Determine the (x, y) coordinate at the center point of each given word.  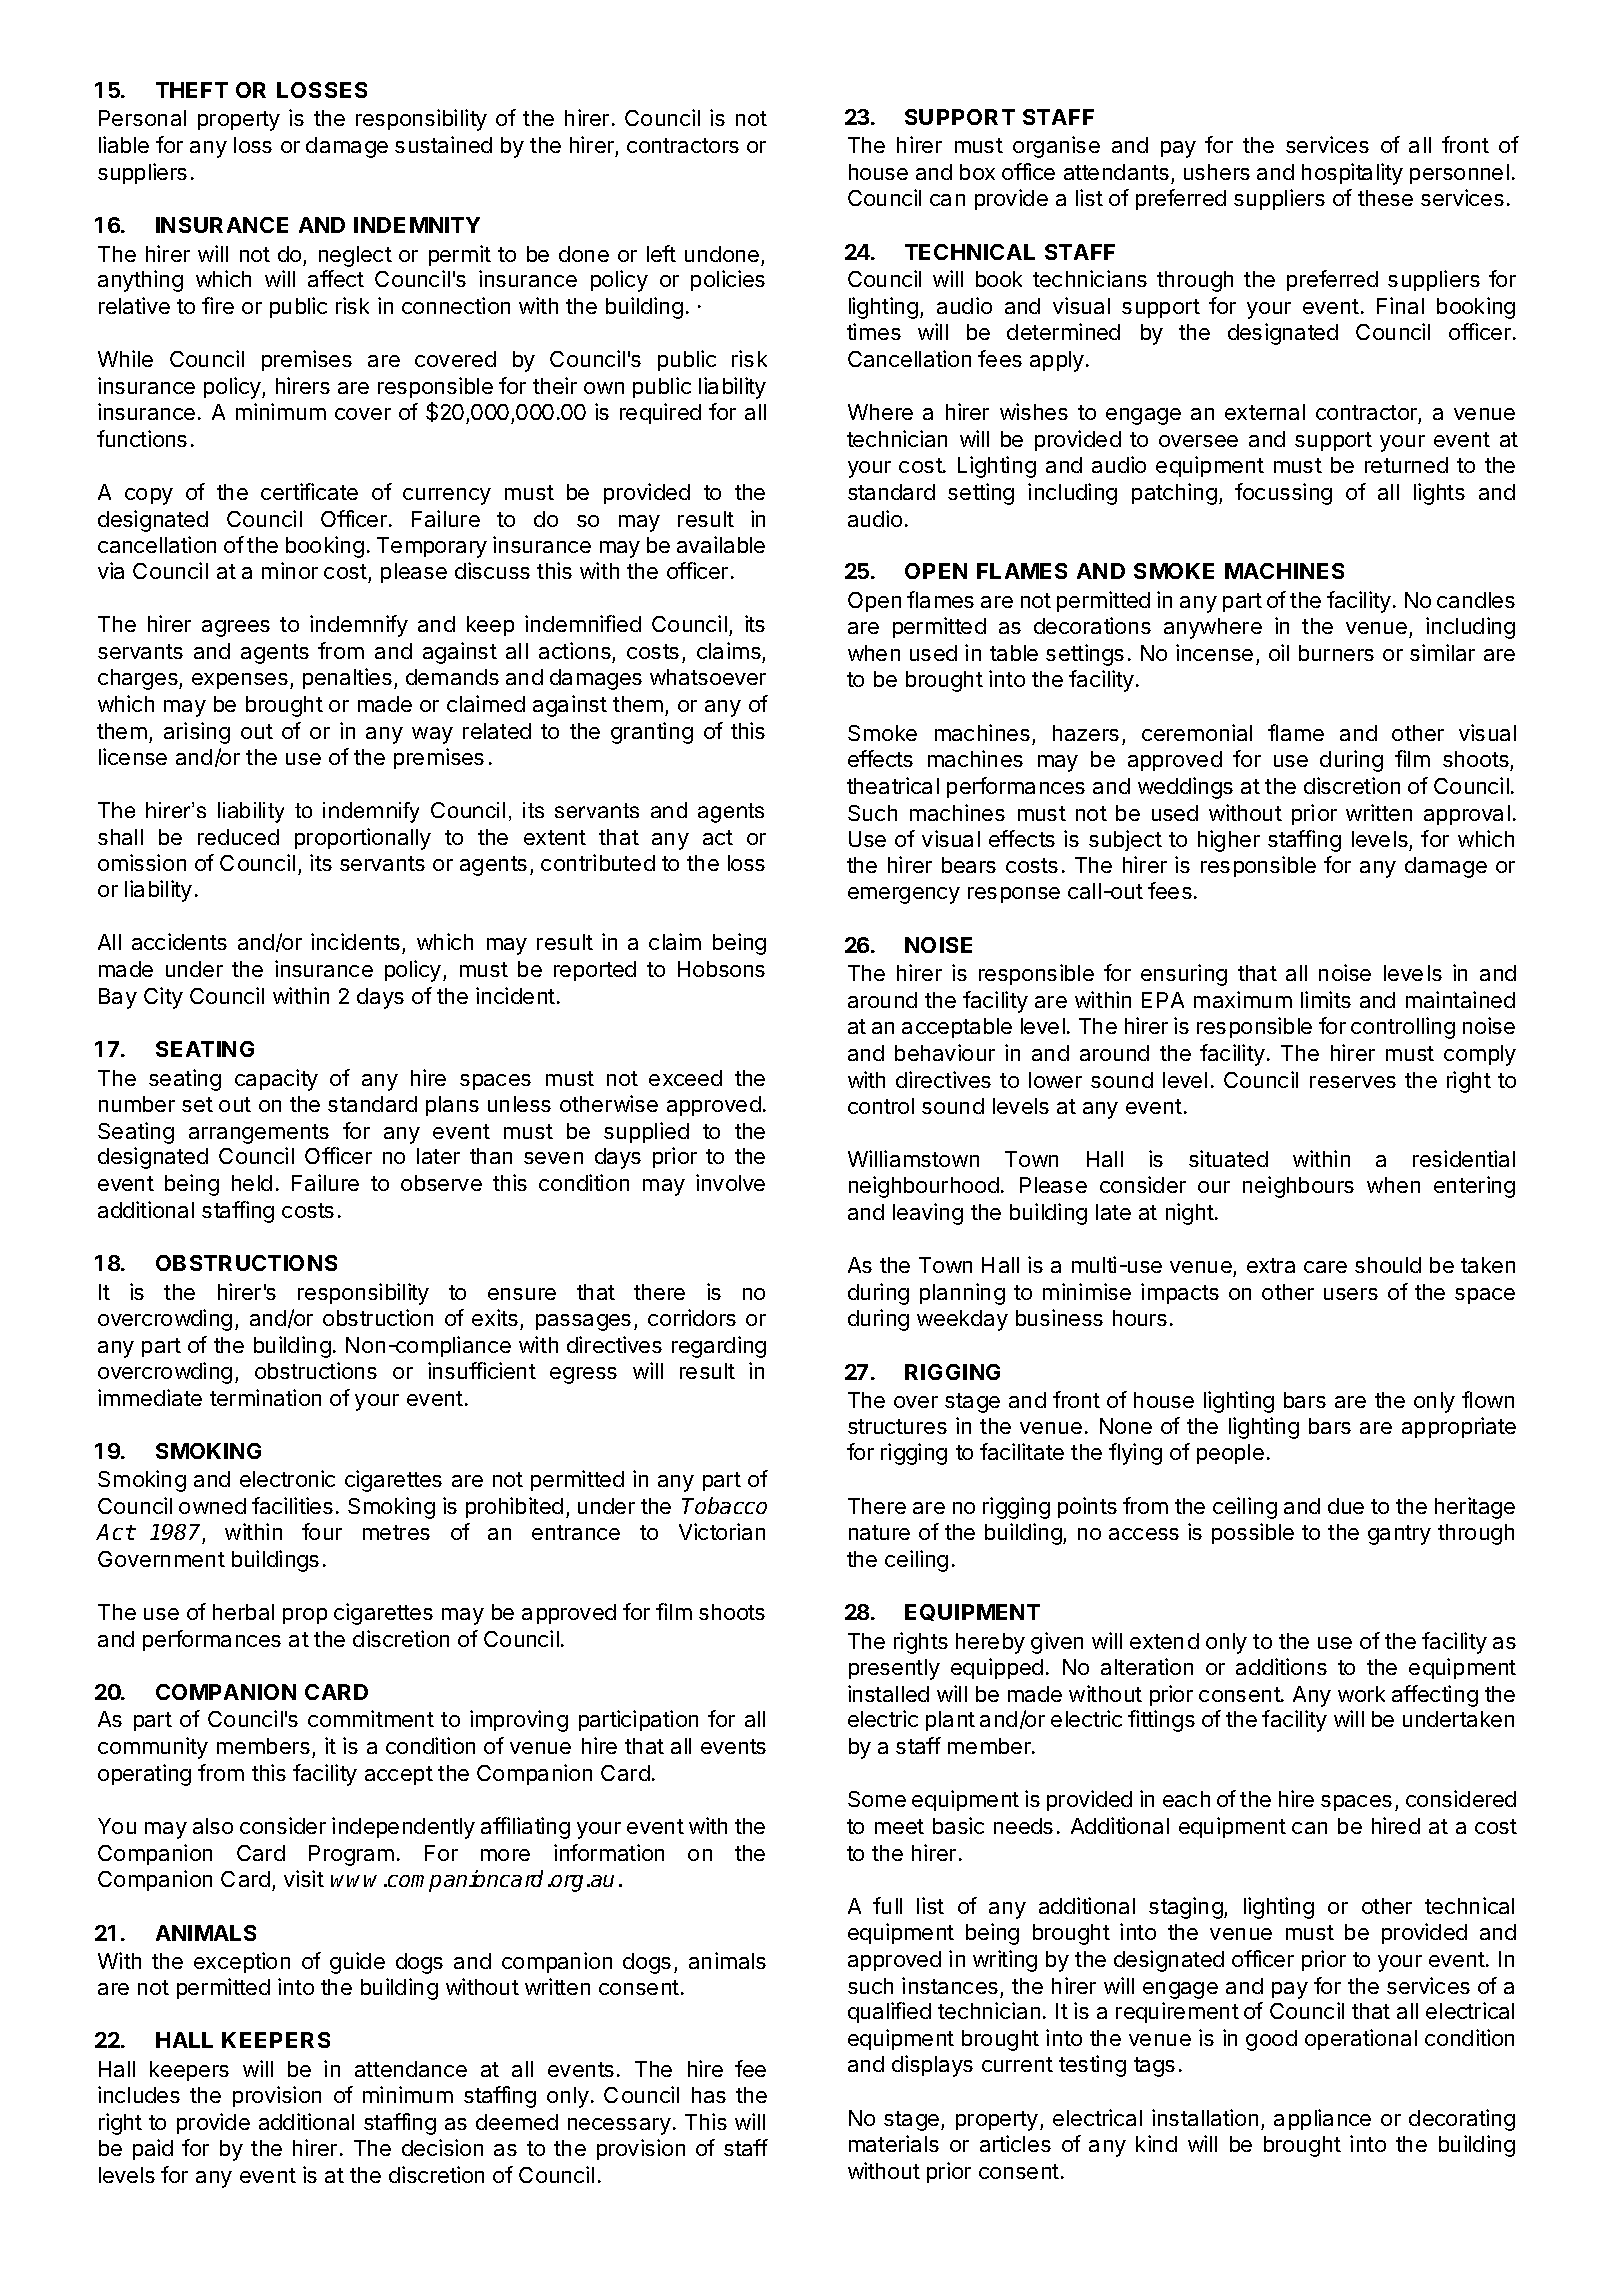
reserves (1353, 1082)
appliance (1322, 2119)
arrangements (259, 1134)
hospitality (1352, 174)
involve (730, 1182)
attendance (411, 2069)
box (977, 172)
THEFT (192, 90)
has (709, 2095)
